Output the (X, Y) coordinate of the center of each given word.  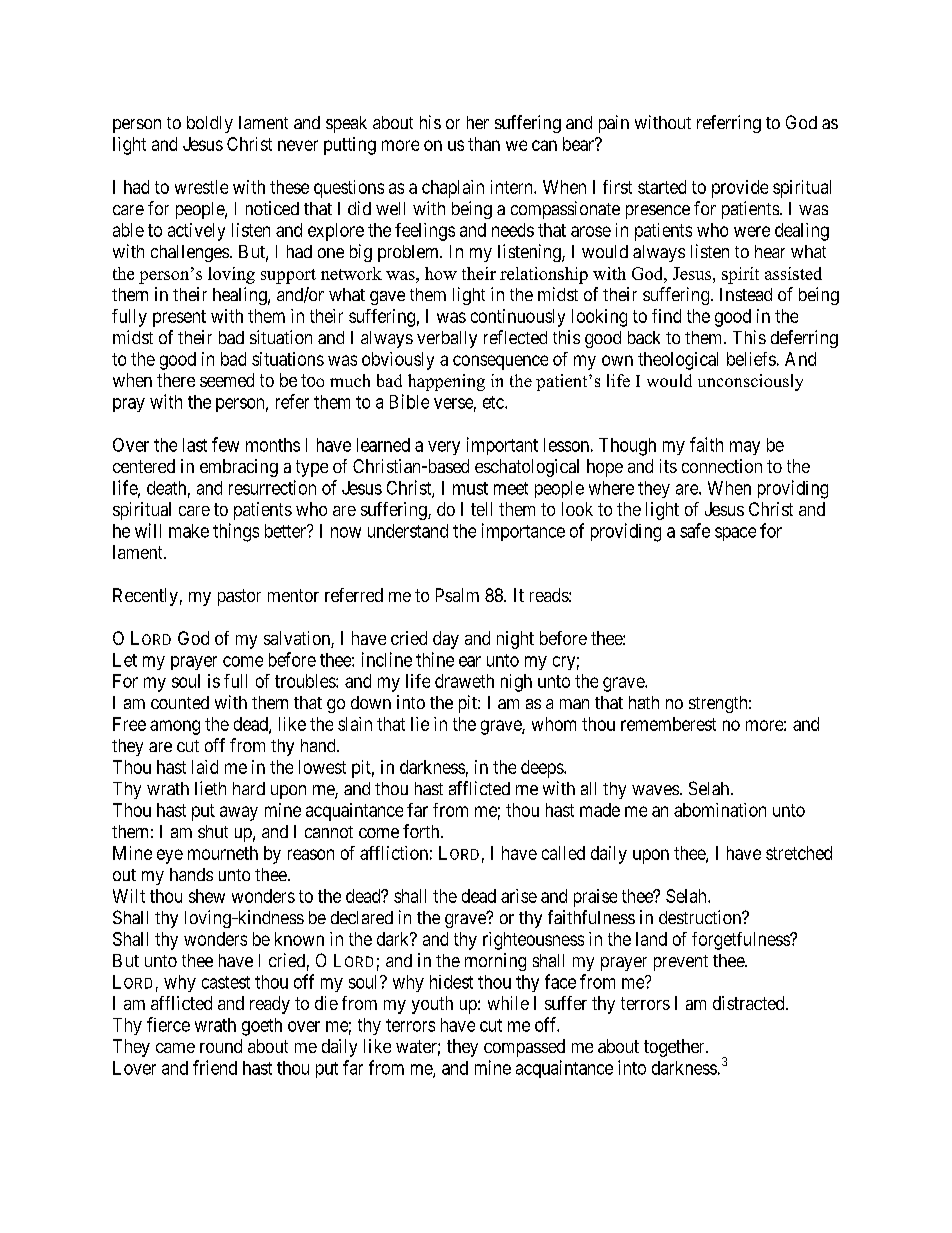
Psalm (457, 595)
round (221, 1046)
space (735, 534)
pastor (239, 597)
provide (740, 189)
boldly (210, 124)
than (484, 144)
